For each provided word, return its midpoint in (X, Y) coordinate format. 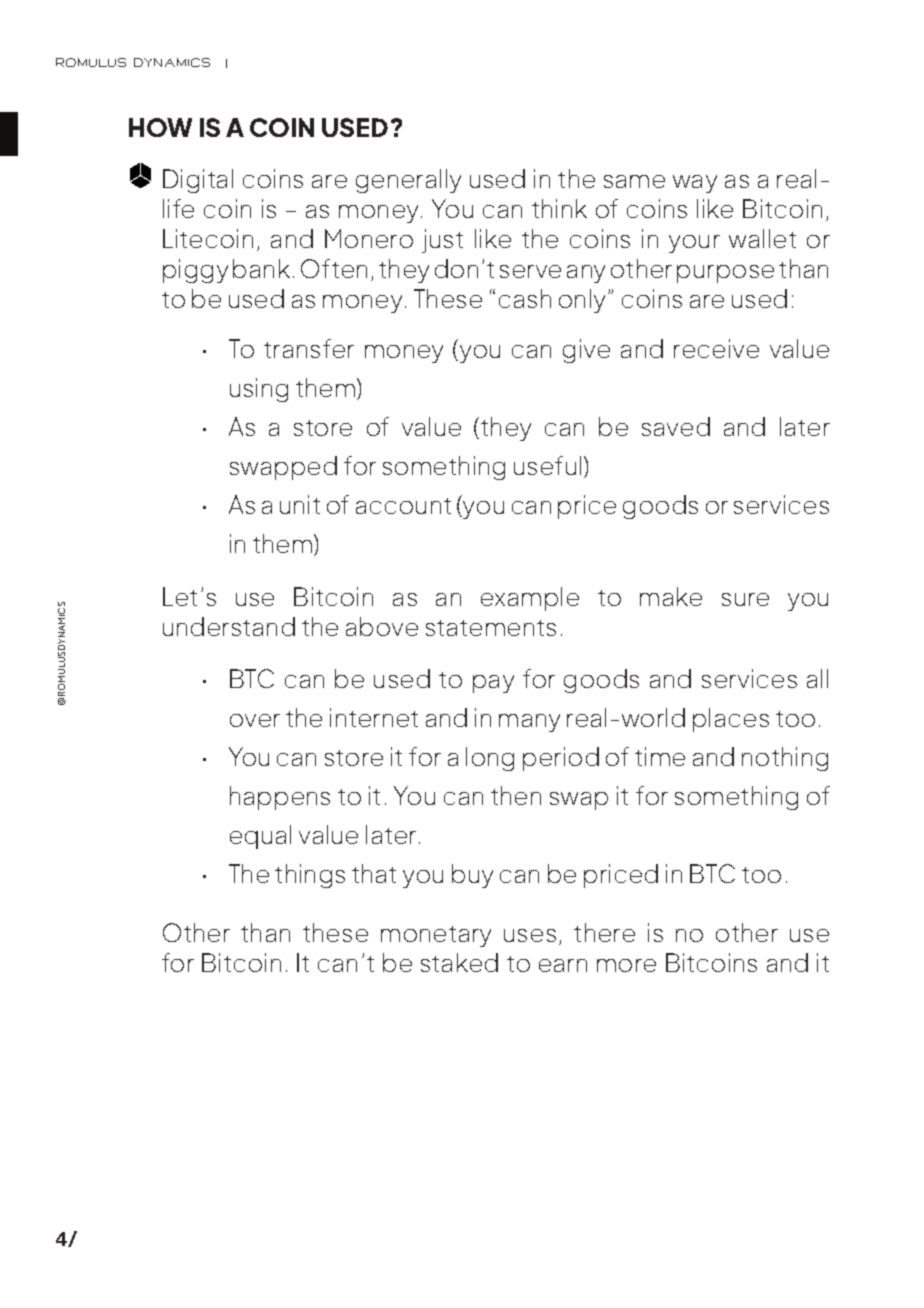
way (695, 184)
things (310, 876)
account (403, 506)
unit (300, 504)
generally (408, 181)
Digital (198, 181)
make (671, 596)
